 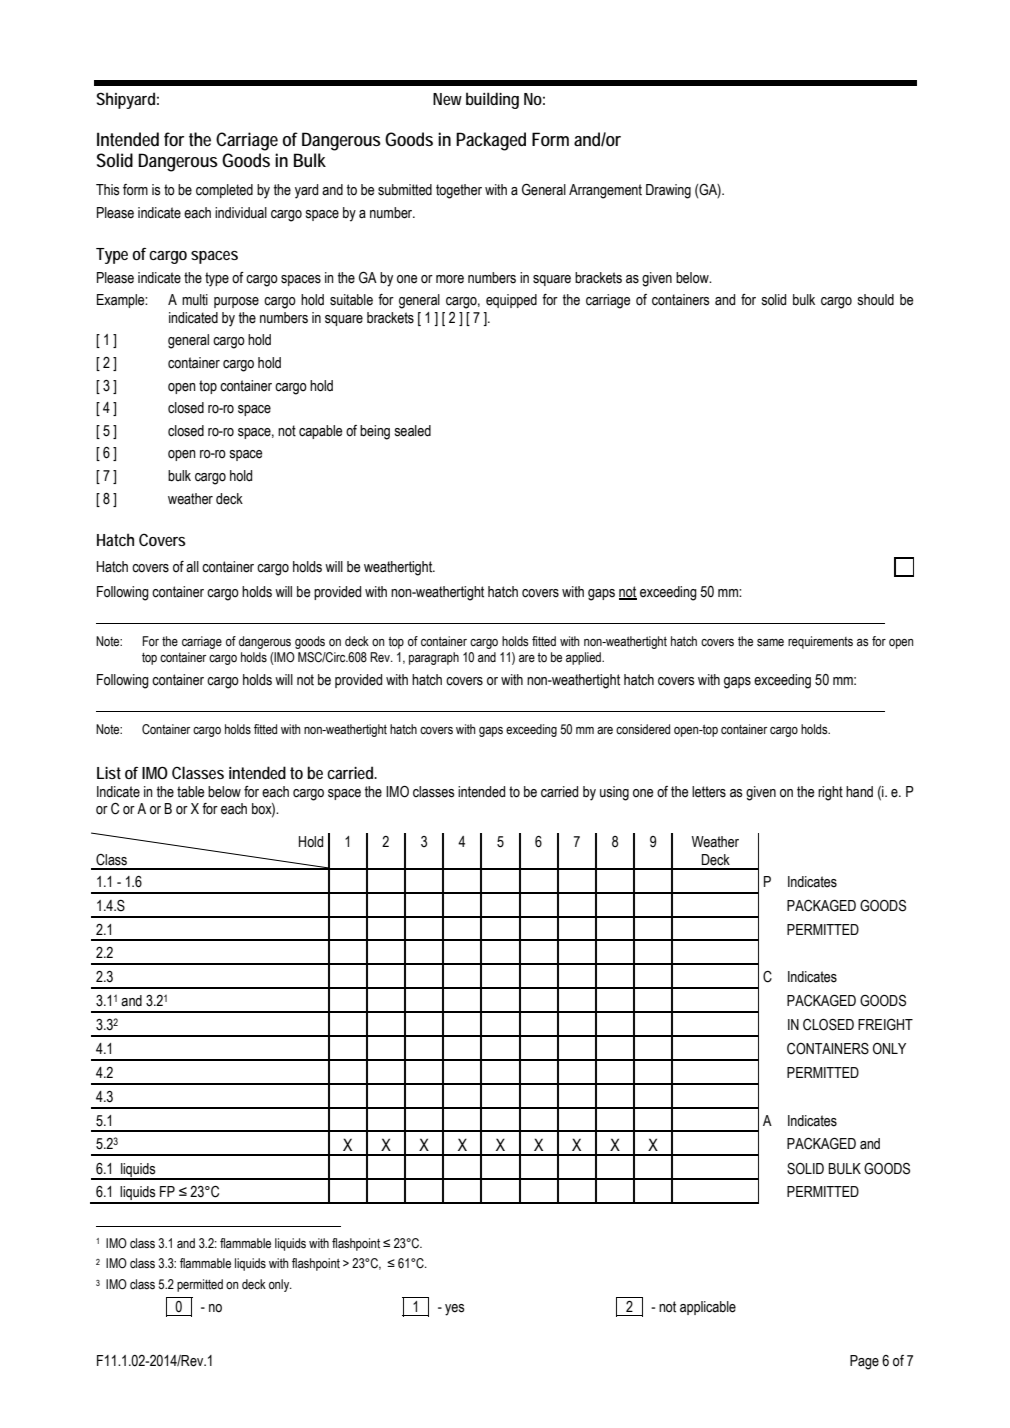 I want to click on letters, so click(x=709, y=792).
